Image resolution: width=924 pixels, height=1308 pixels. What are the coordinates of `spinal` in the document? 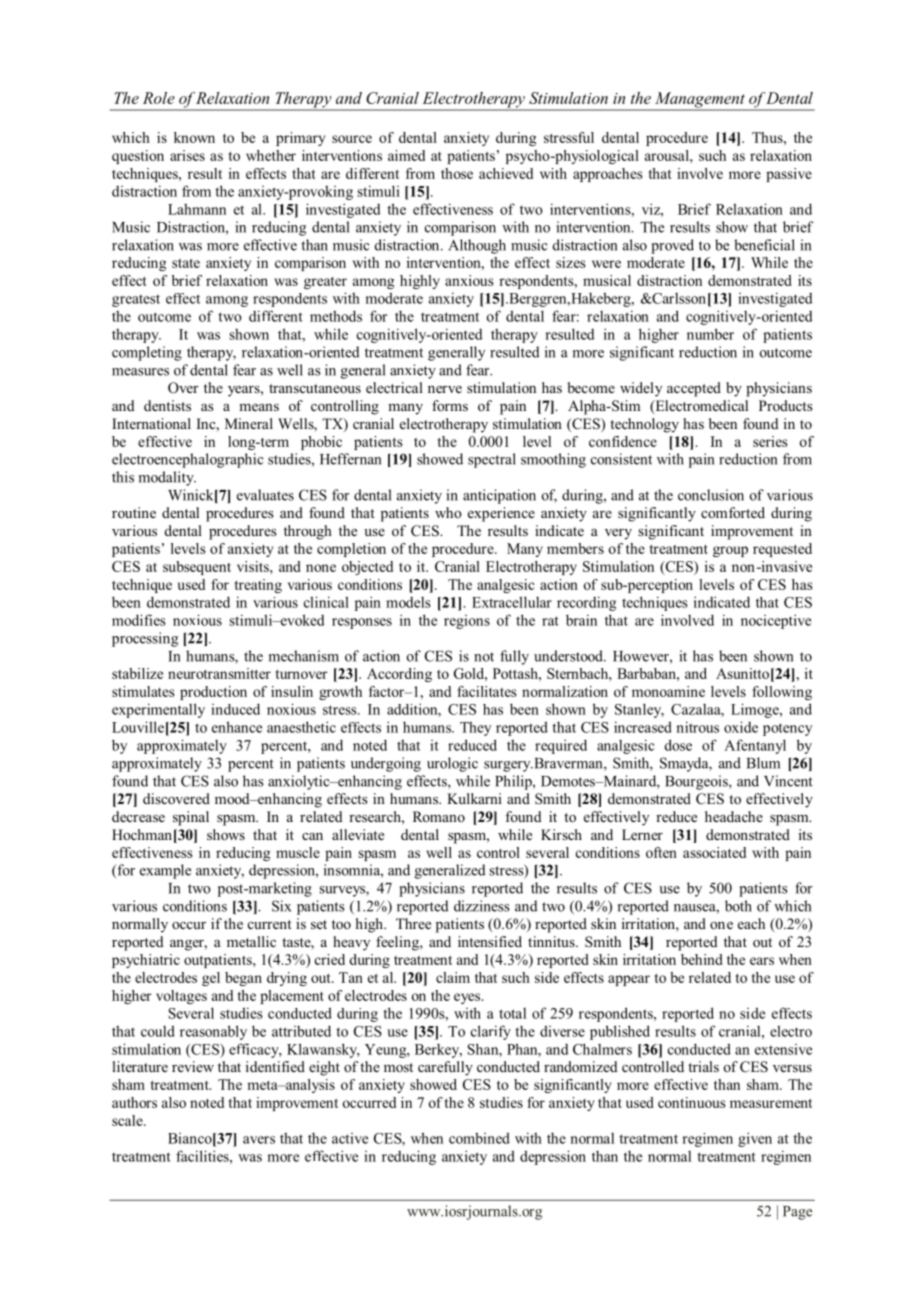 It's located at (191, 818).
